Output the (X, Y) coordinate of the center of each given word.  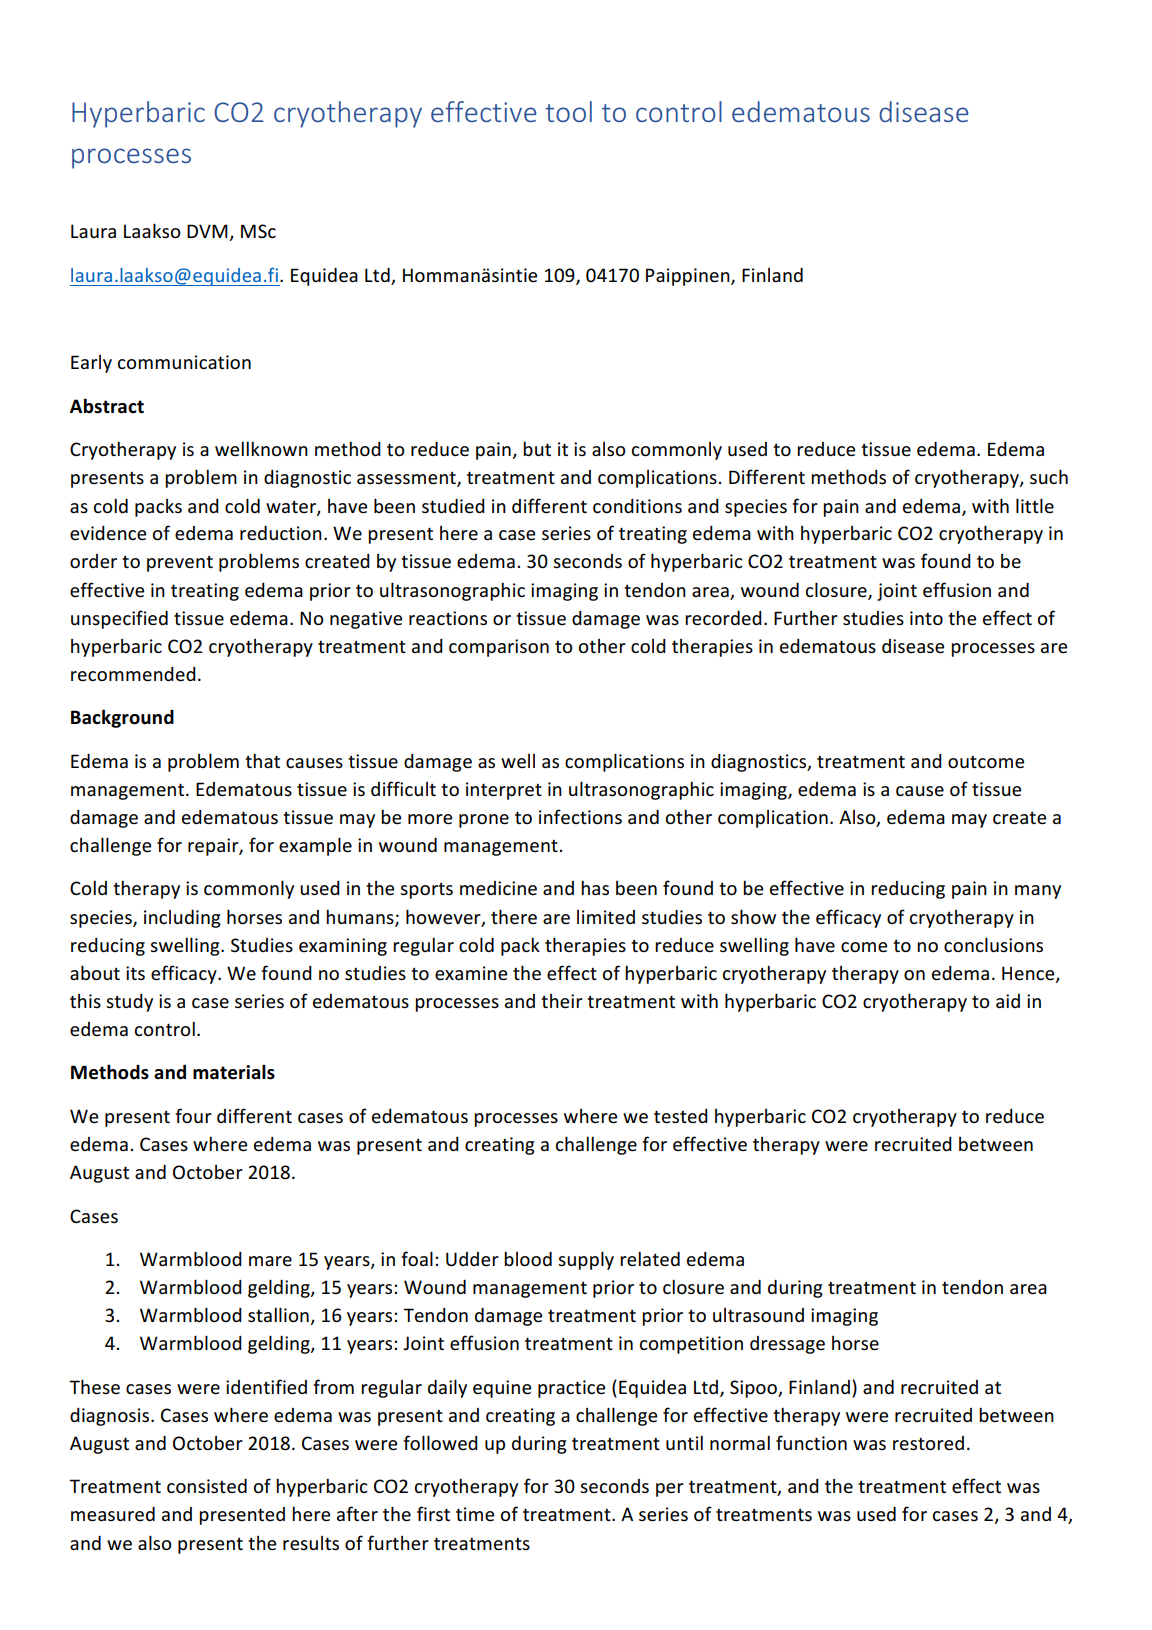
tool (568, 111)
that (262, 760)
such (1049, 476)
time (475, 1514)
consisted (207, 1486)
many (1038, 892)
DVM (208, 232)
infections (580, 816)
